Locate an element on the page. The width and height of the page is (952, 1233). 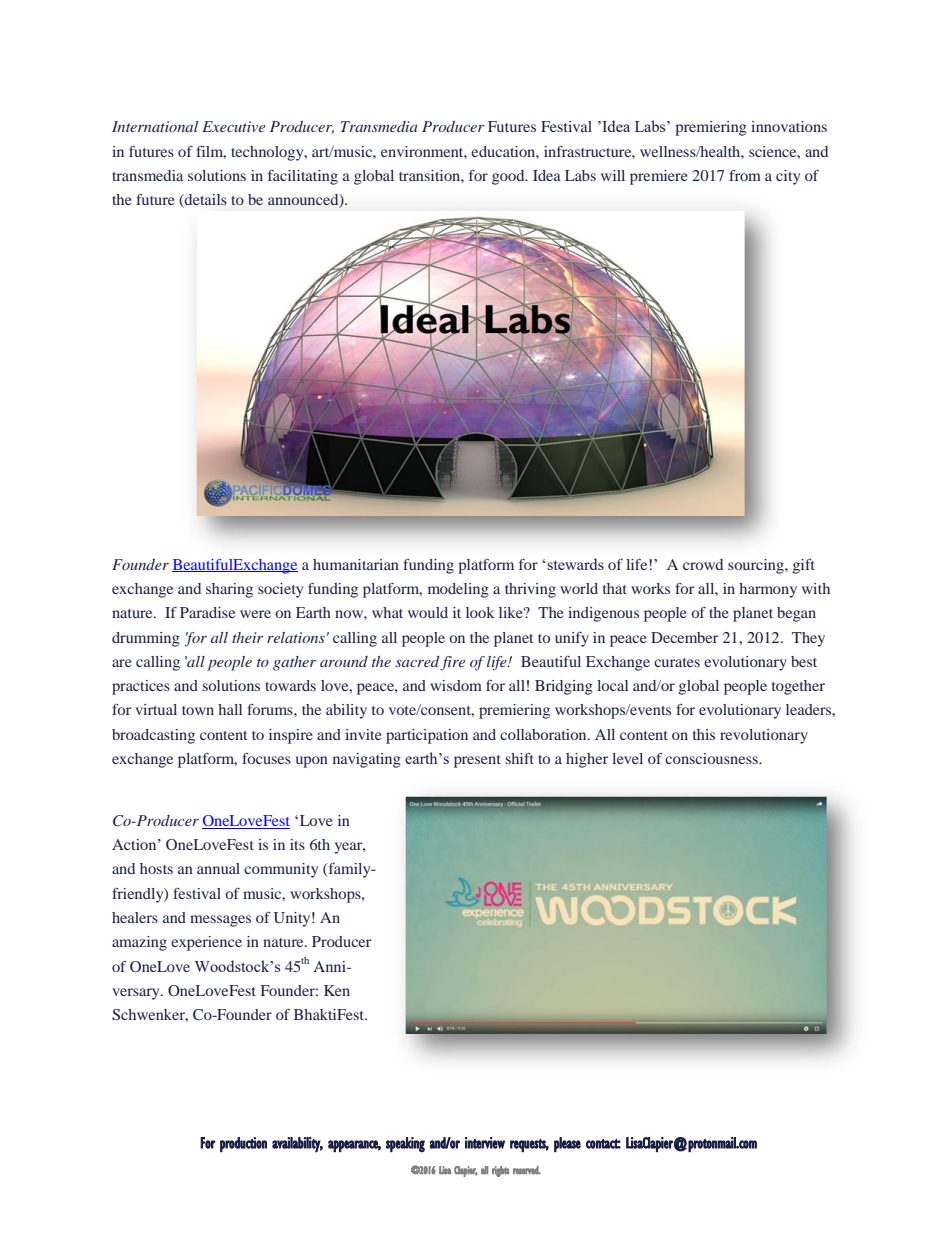
sharing is located at coordinates (229, 590).
